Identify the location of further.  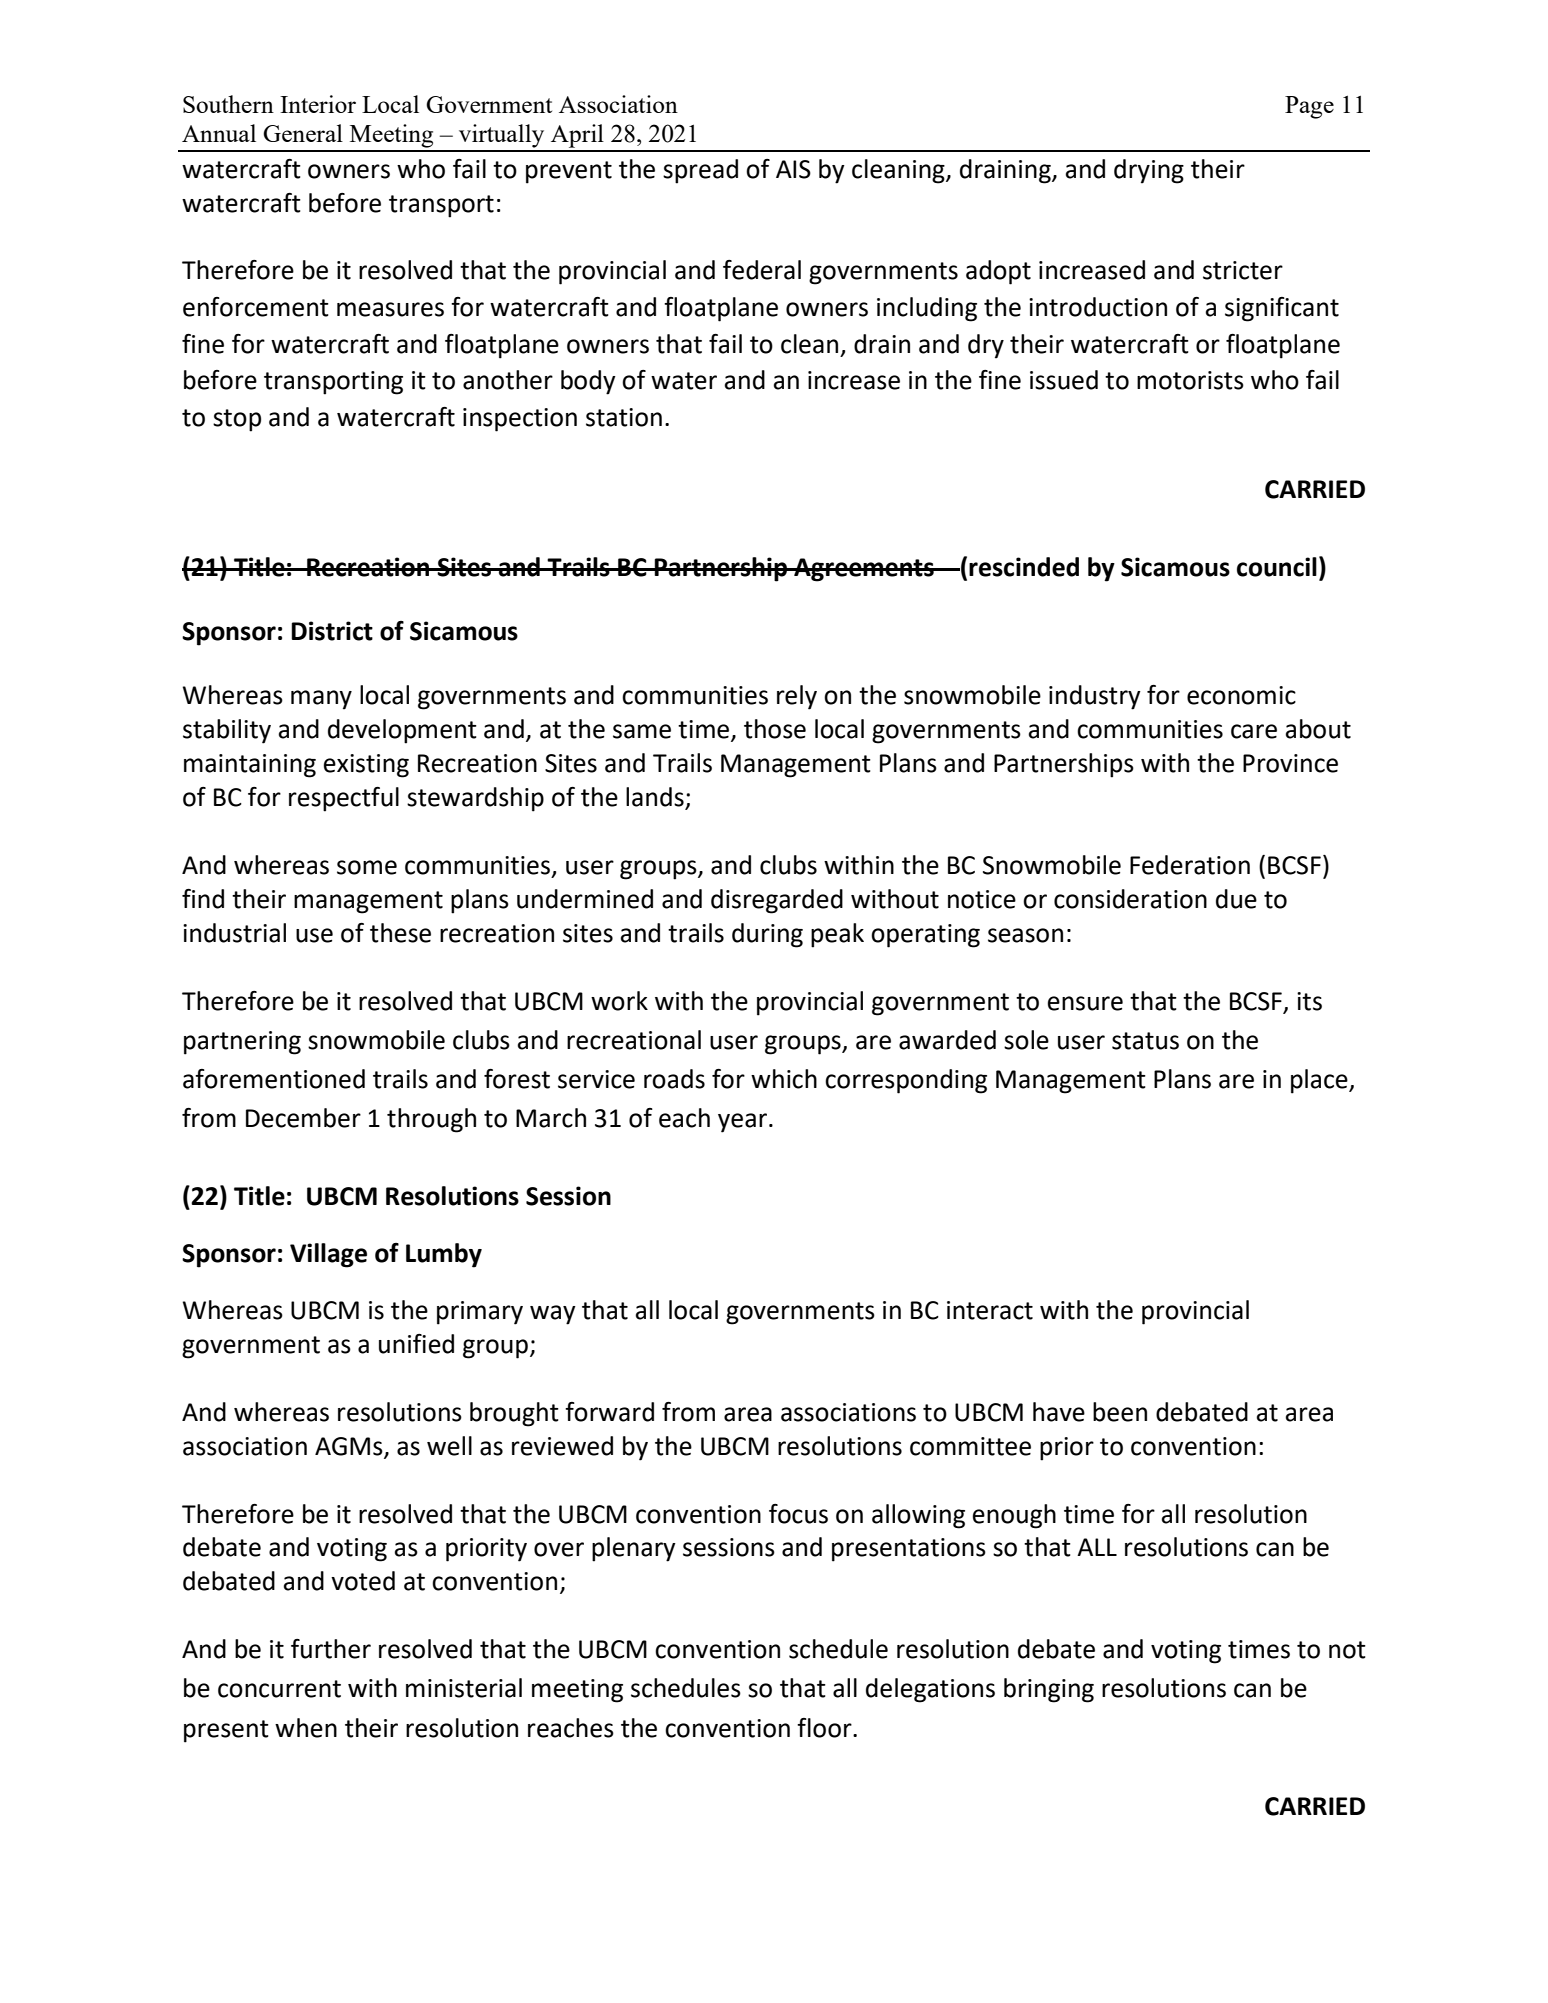
(331, 1649).
